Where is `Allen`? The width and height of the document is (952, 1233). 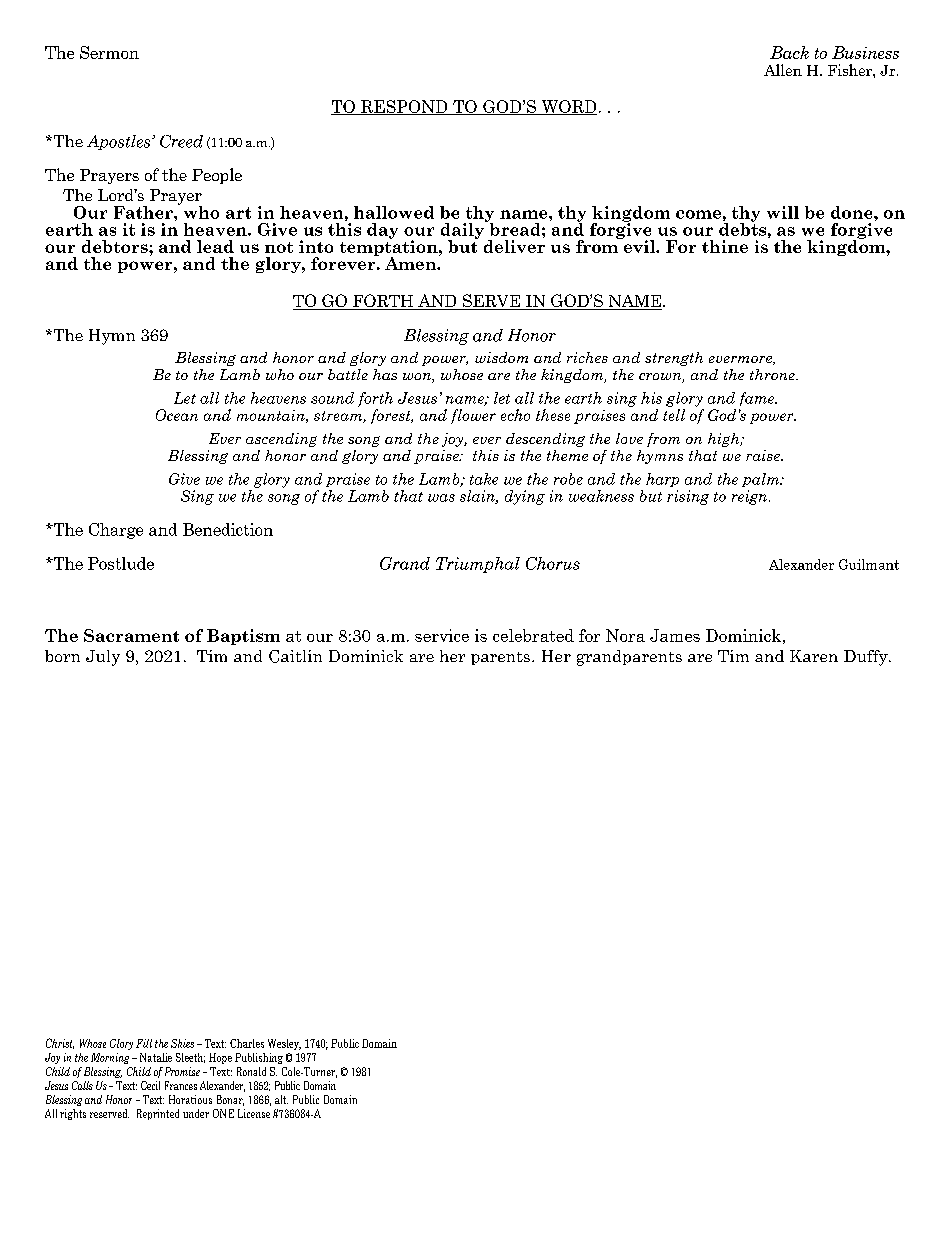
Allen is located at coordinates (783, 70).
